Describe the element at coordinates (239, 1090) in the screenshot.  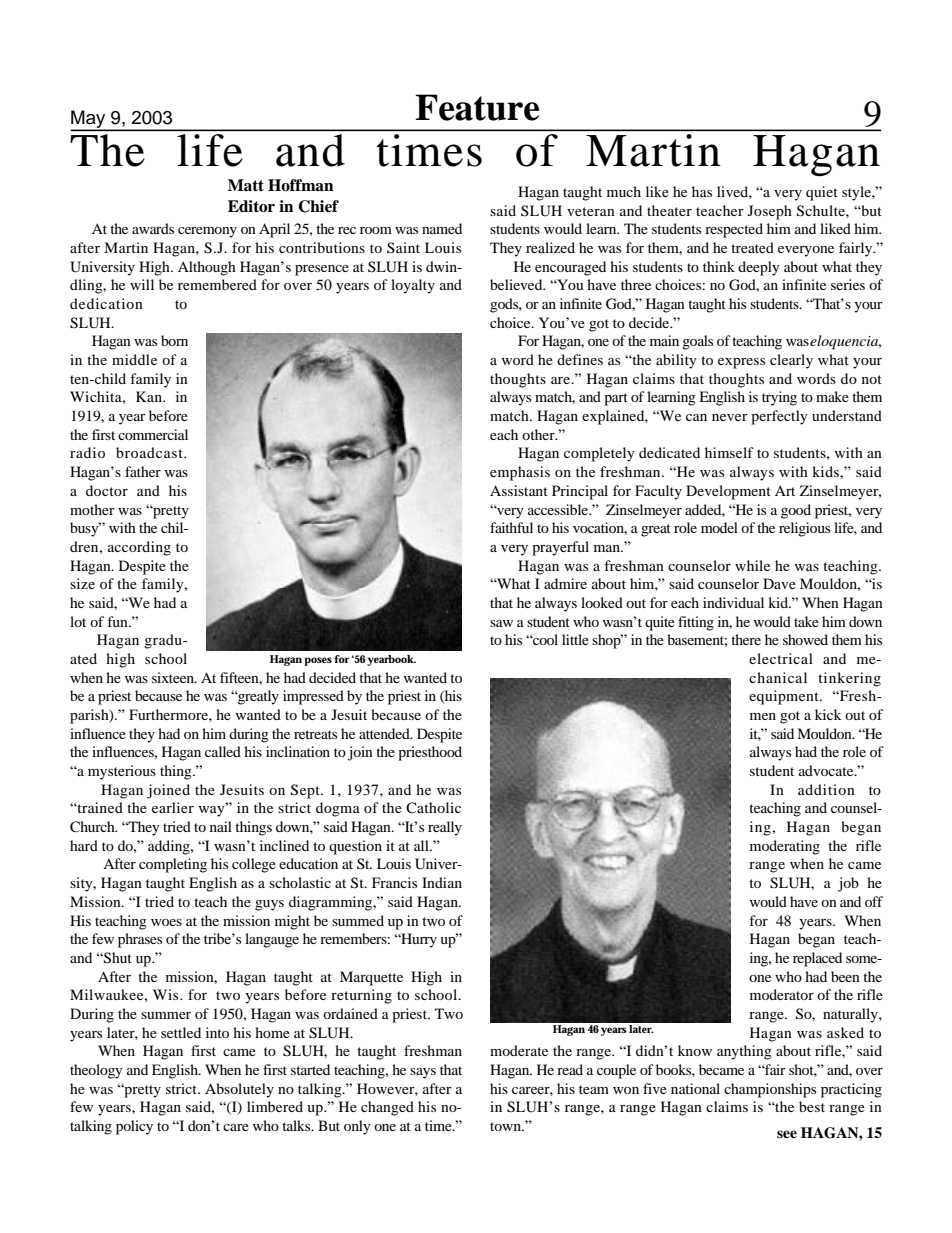
I see `Absolutely` at that location.
